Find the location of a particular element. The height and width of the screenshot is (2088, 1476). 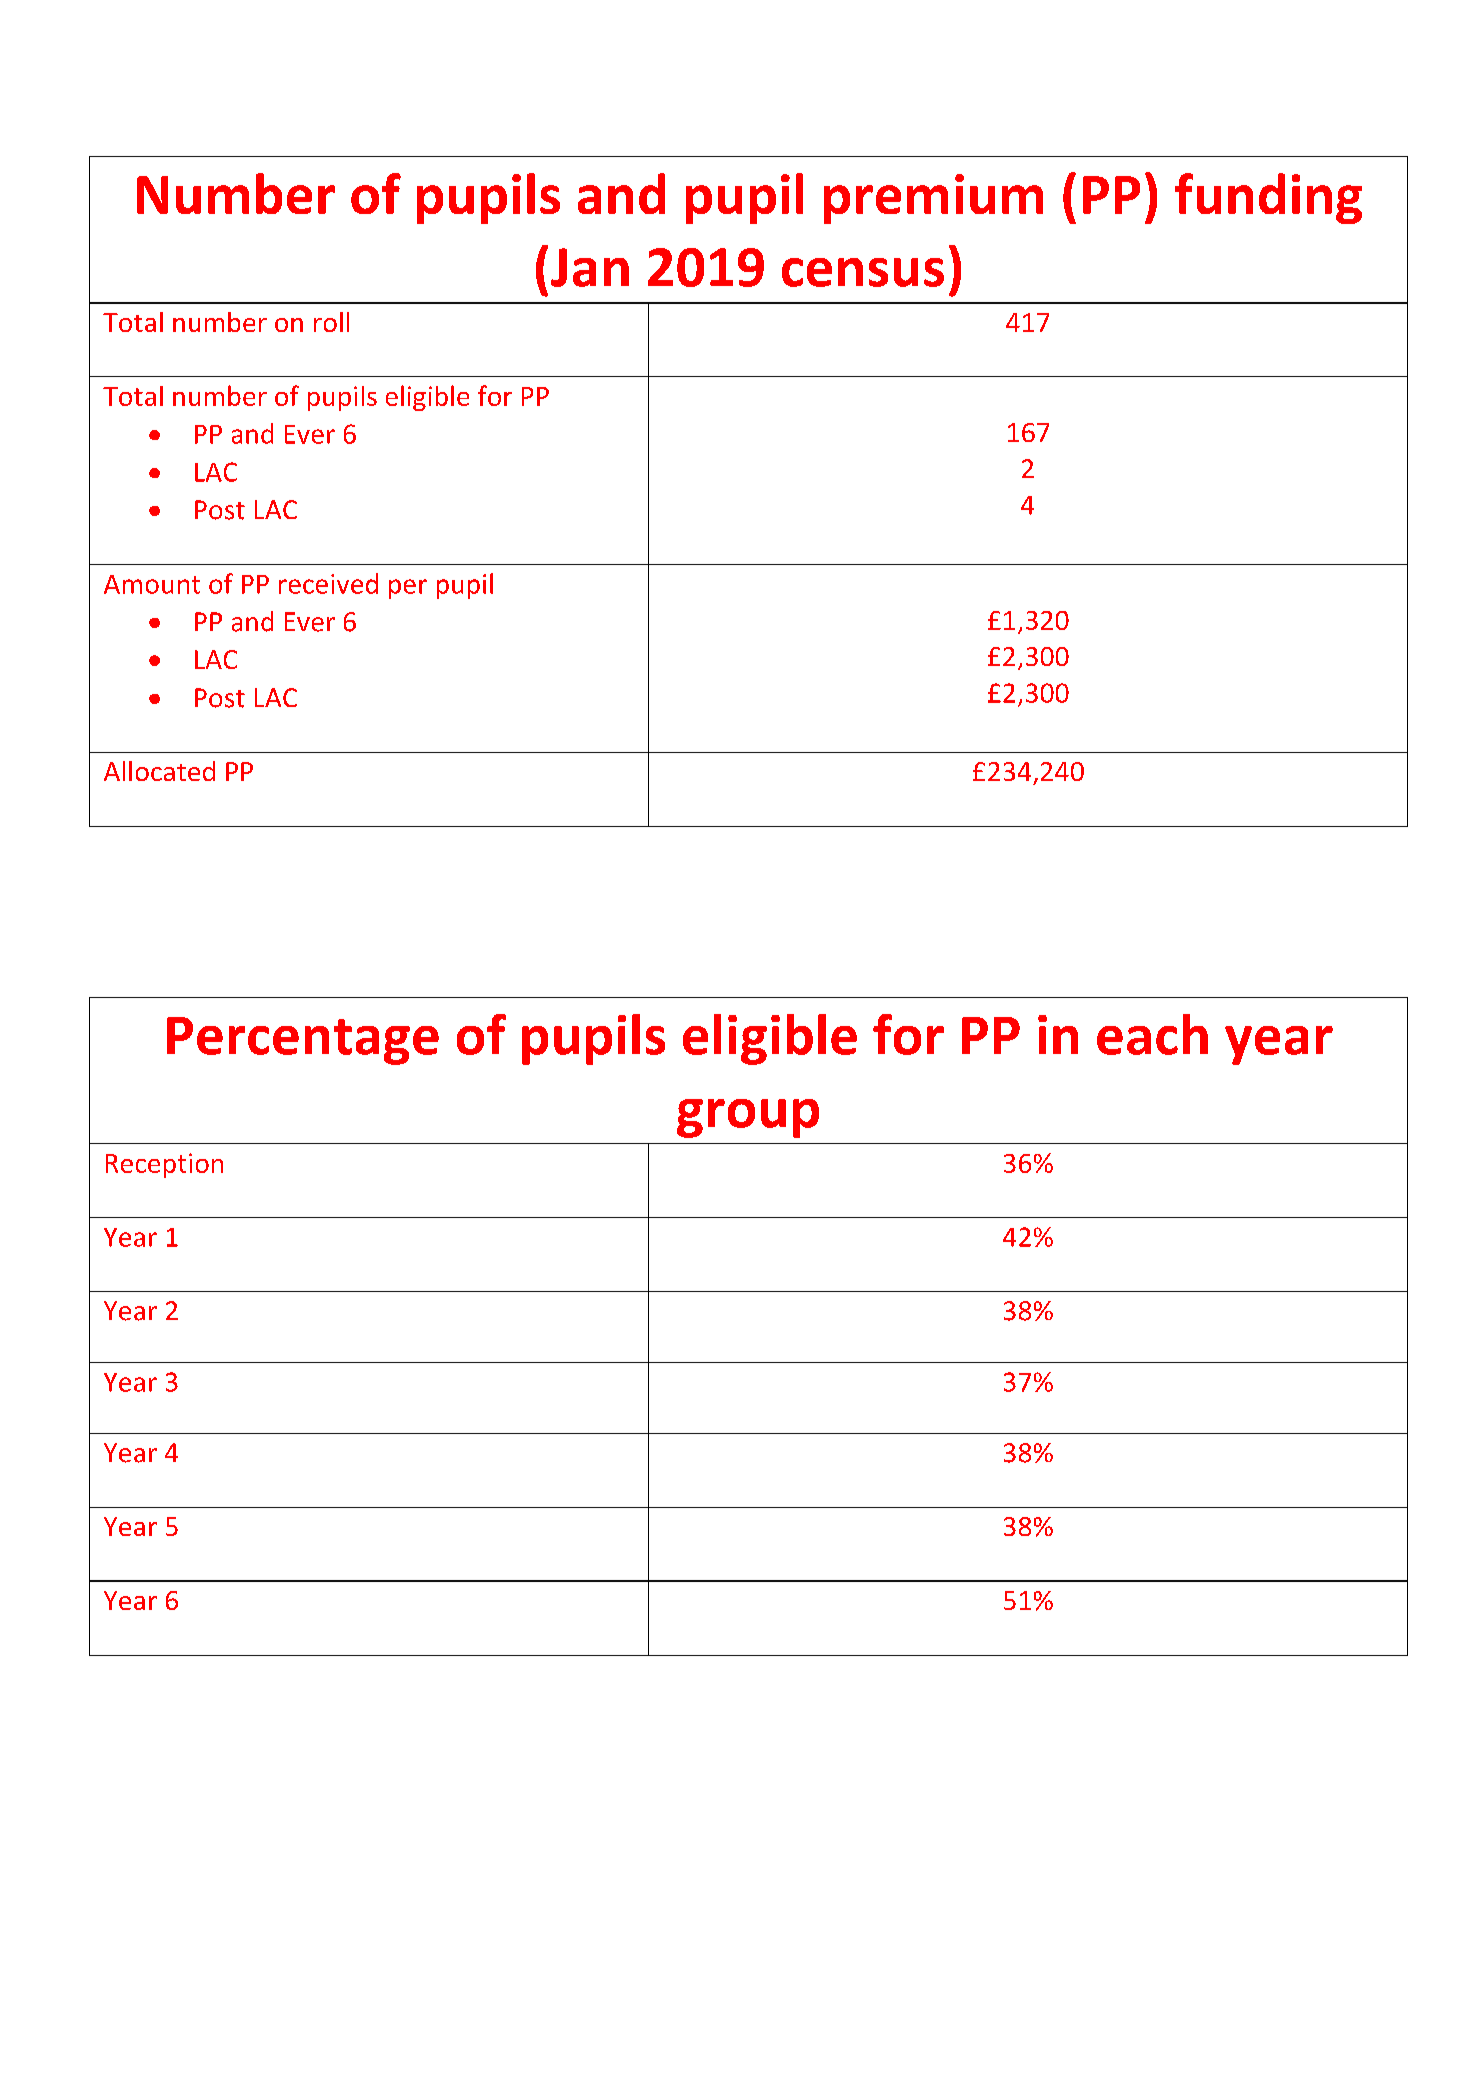

funding is located at coordinates (1268, 198).
